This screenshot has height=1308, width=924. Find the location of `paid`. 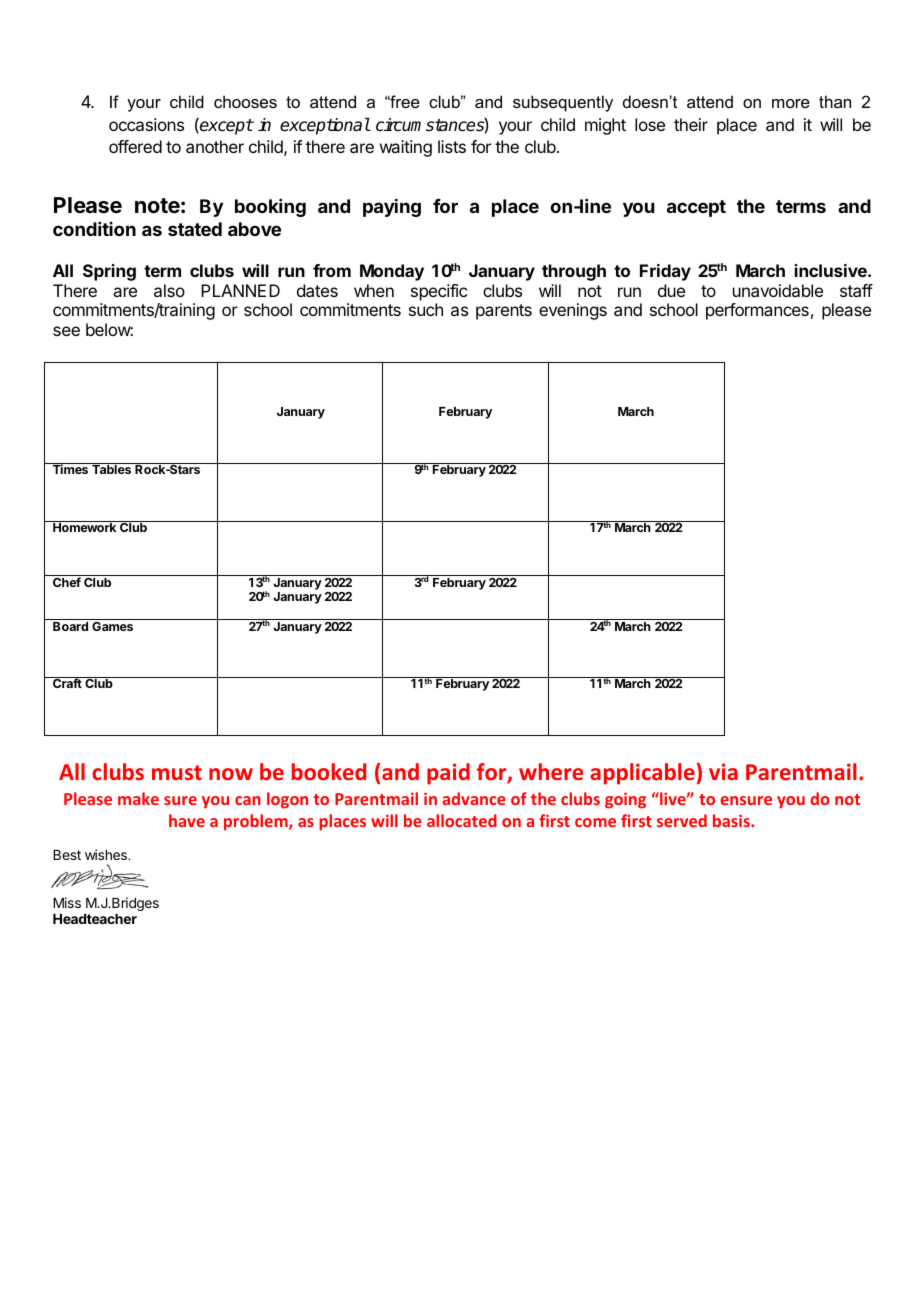

paid is located at coordinates (448, 774).
